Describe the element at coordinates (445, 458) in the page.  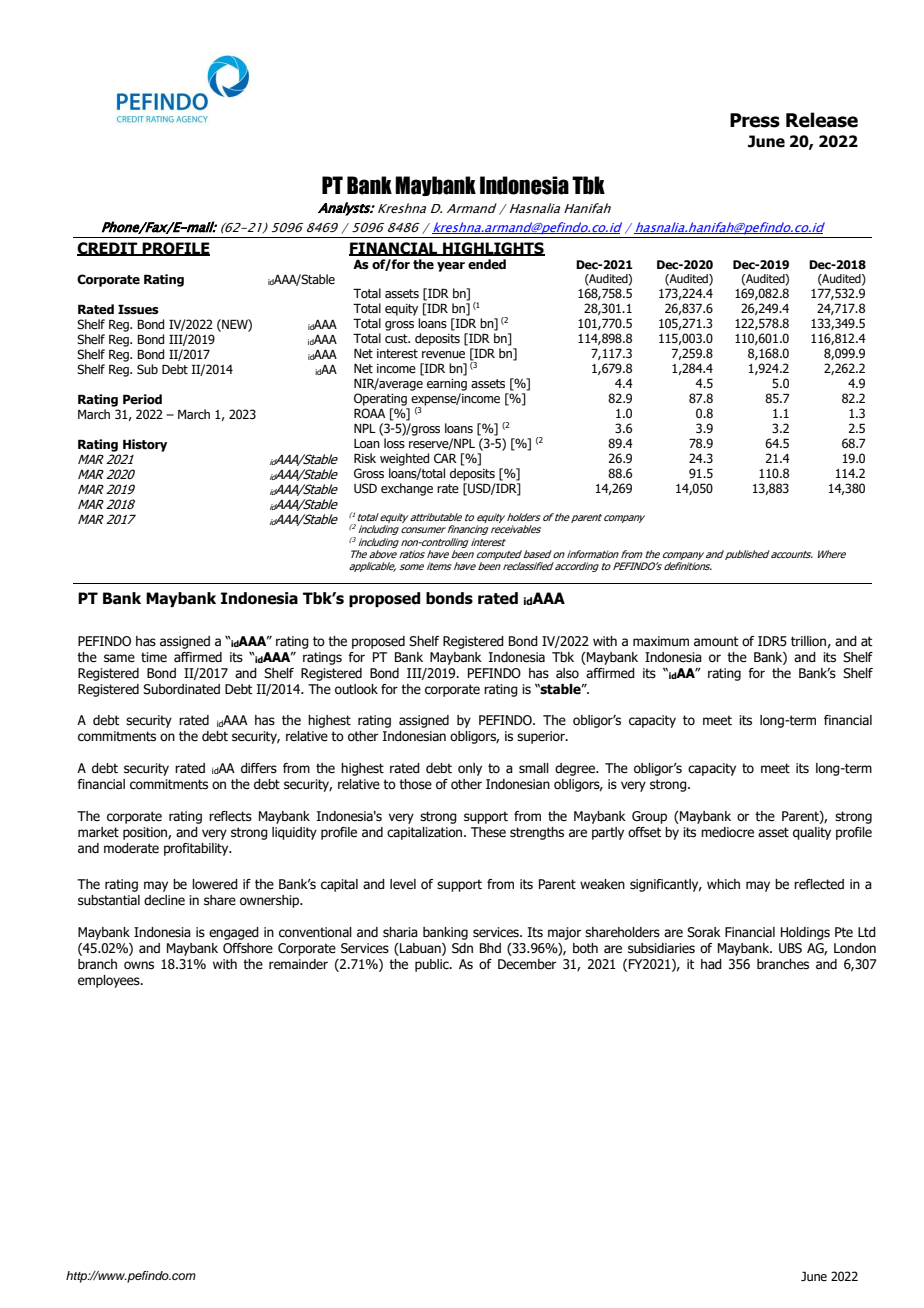
I see `CAR` at that location.
